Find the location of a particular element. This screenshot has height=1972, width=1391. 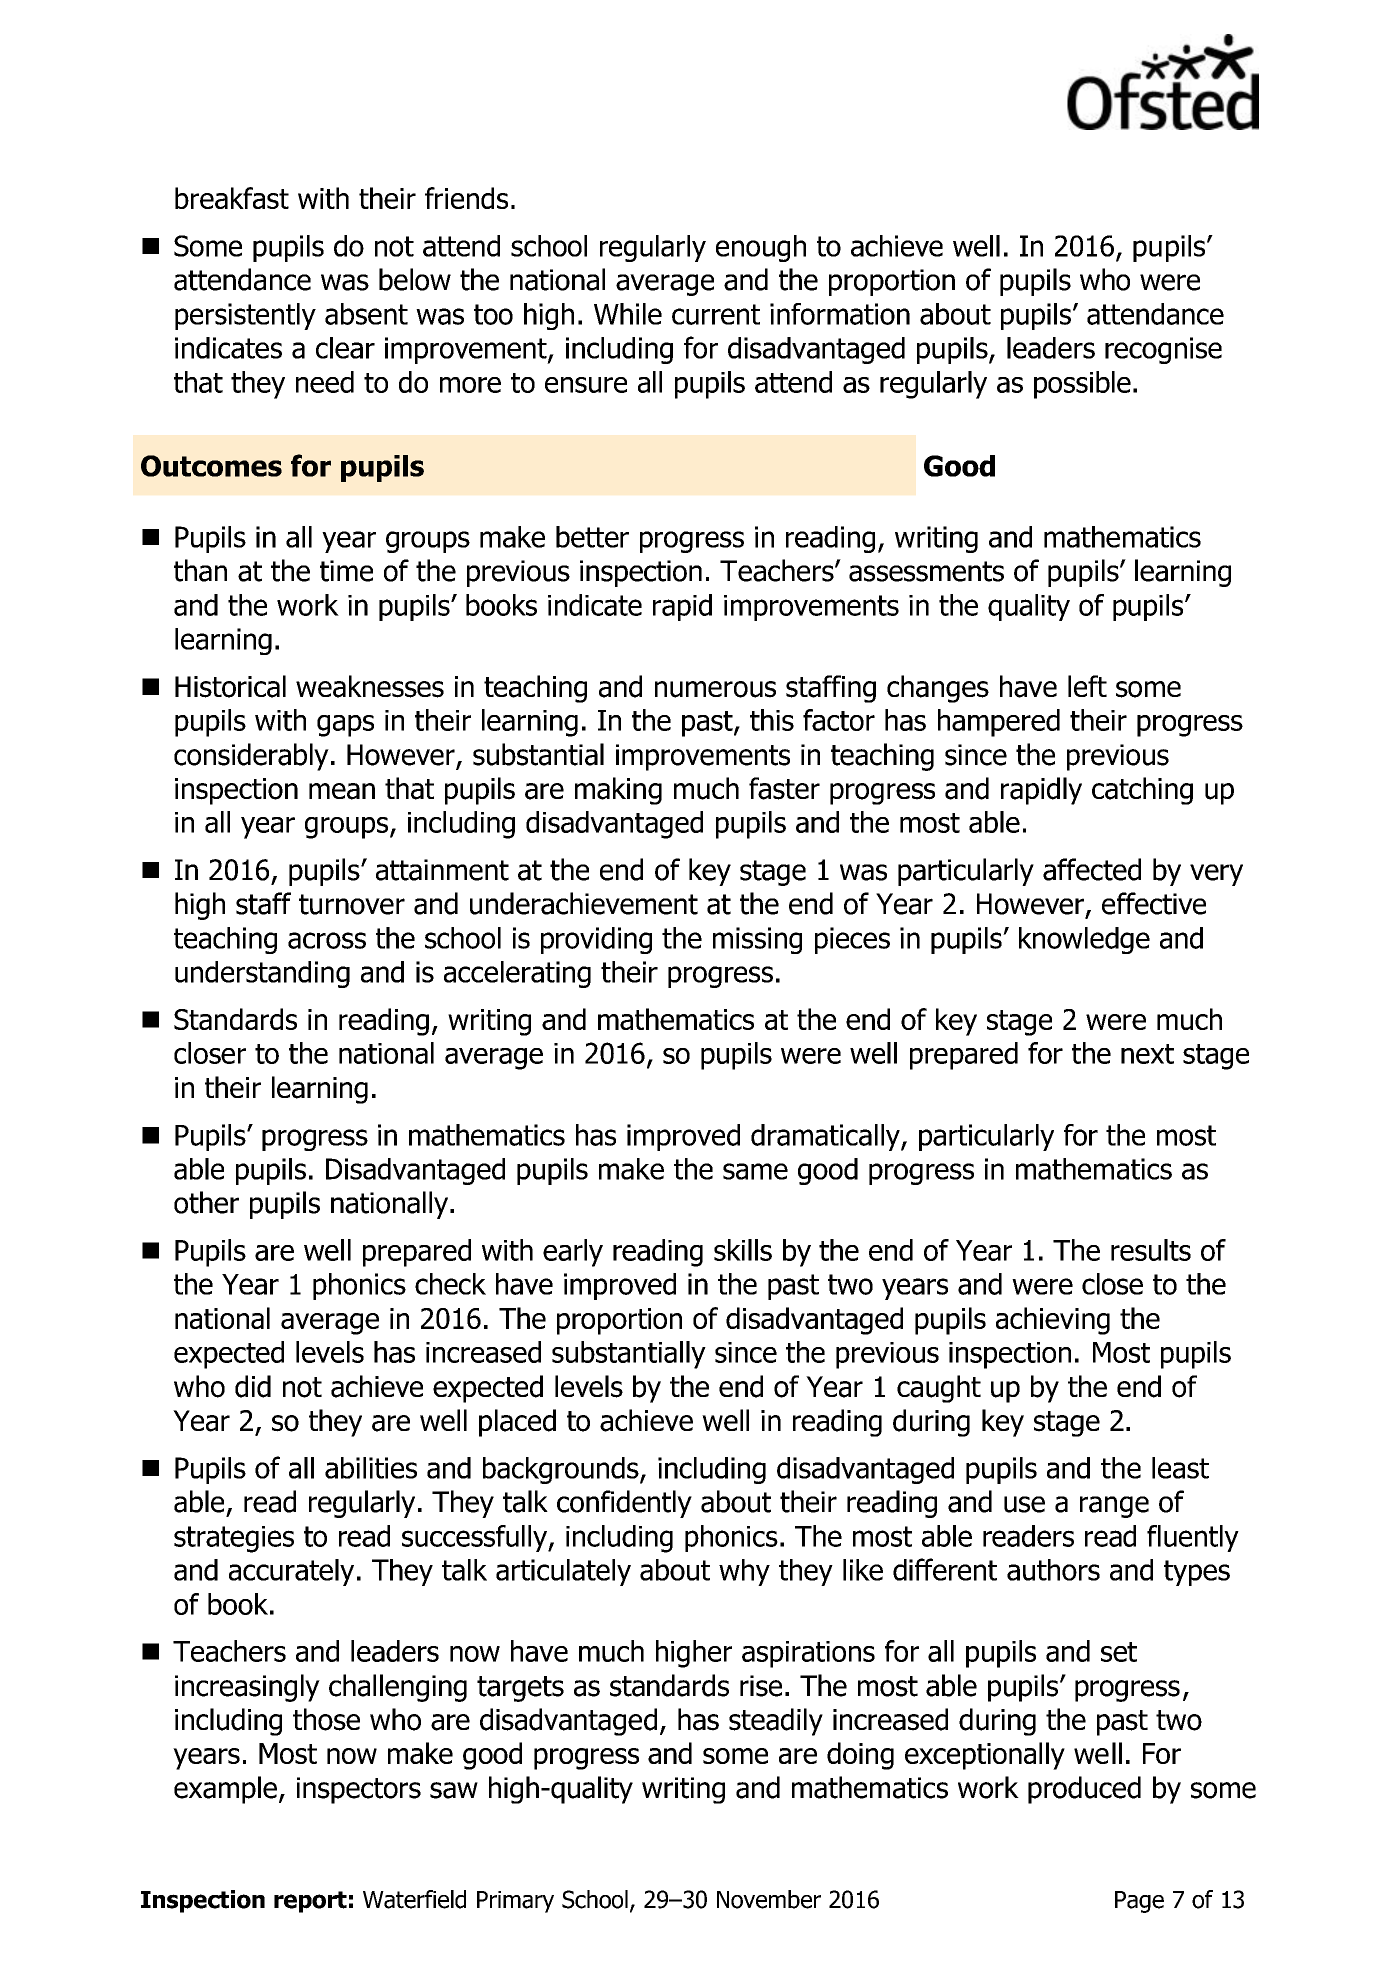

mean is located at coordinates (342, 791).
